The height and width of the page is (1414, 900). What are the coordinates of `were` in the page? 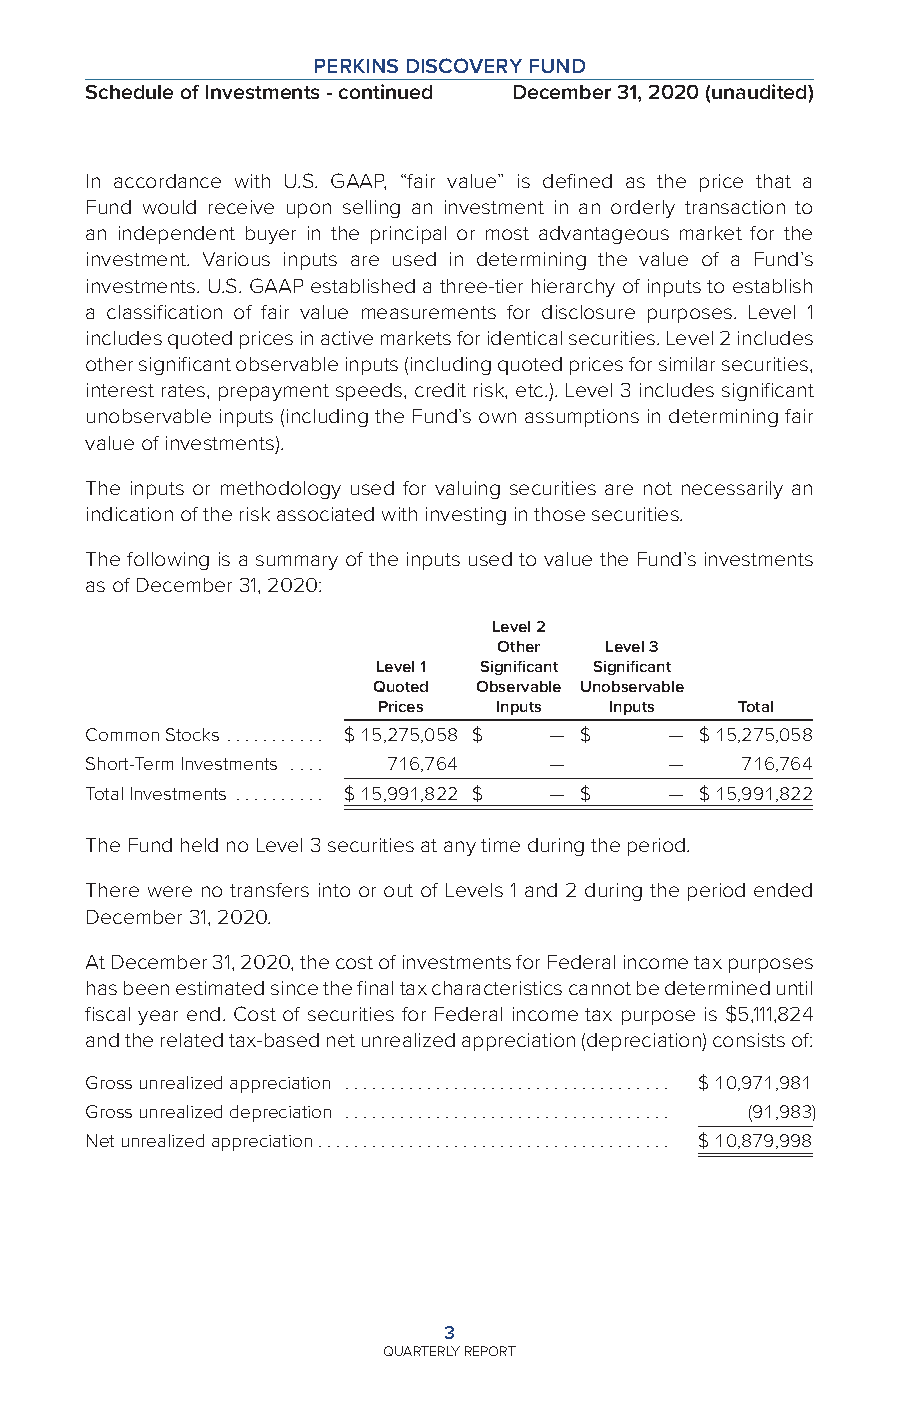 It's located at (170, 891).
